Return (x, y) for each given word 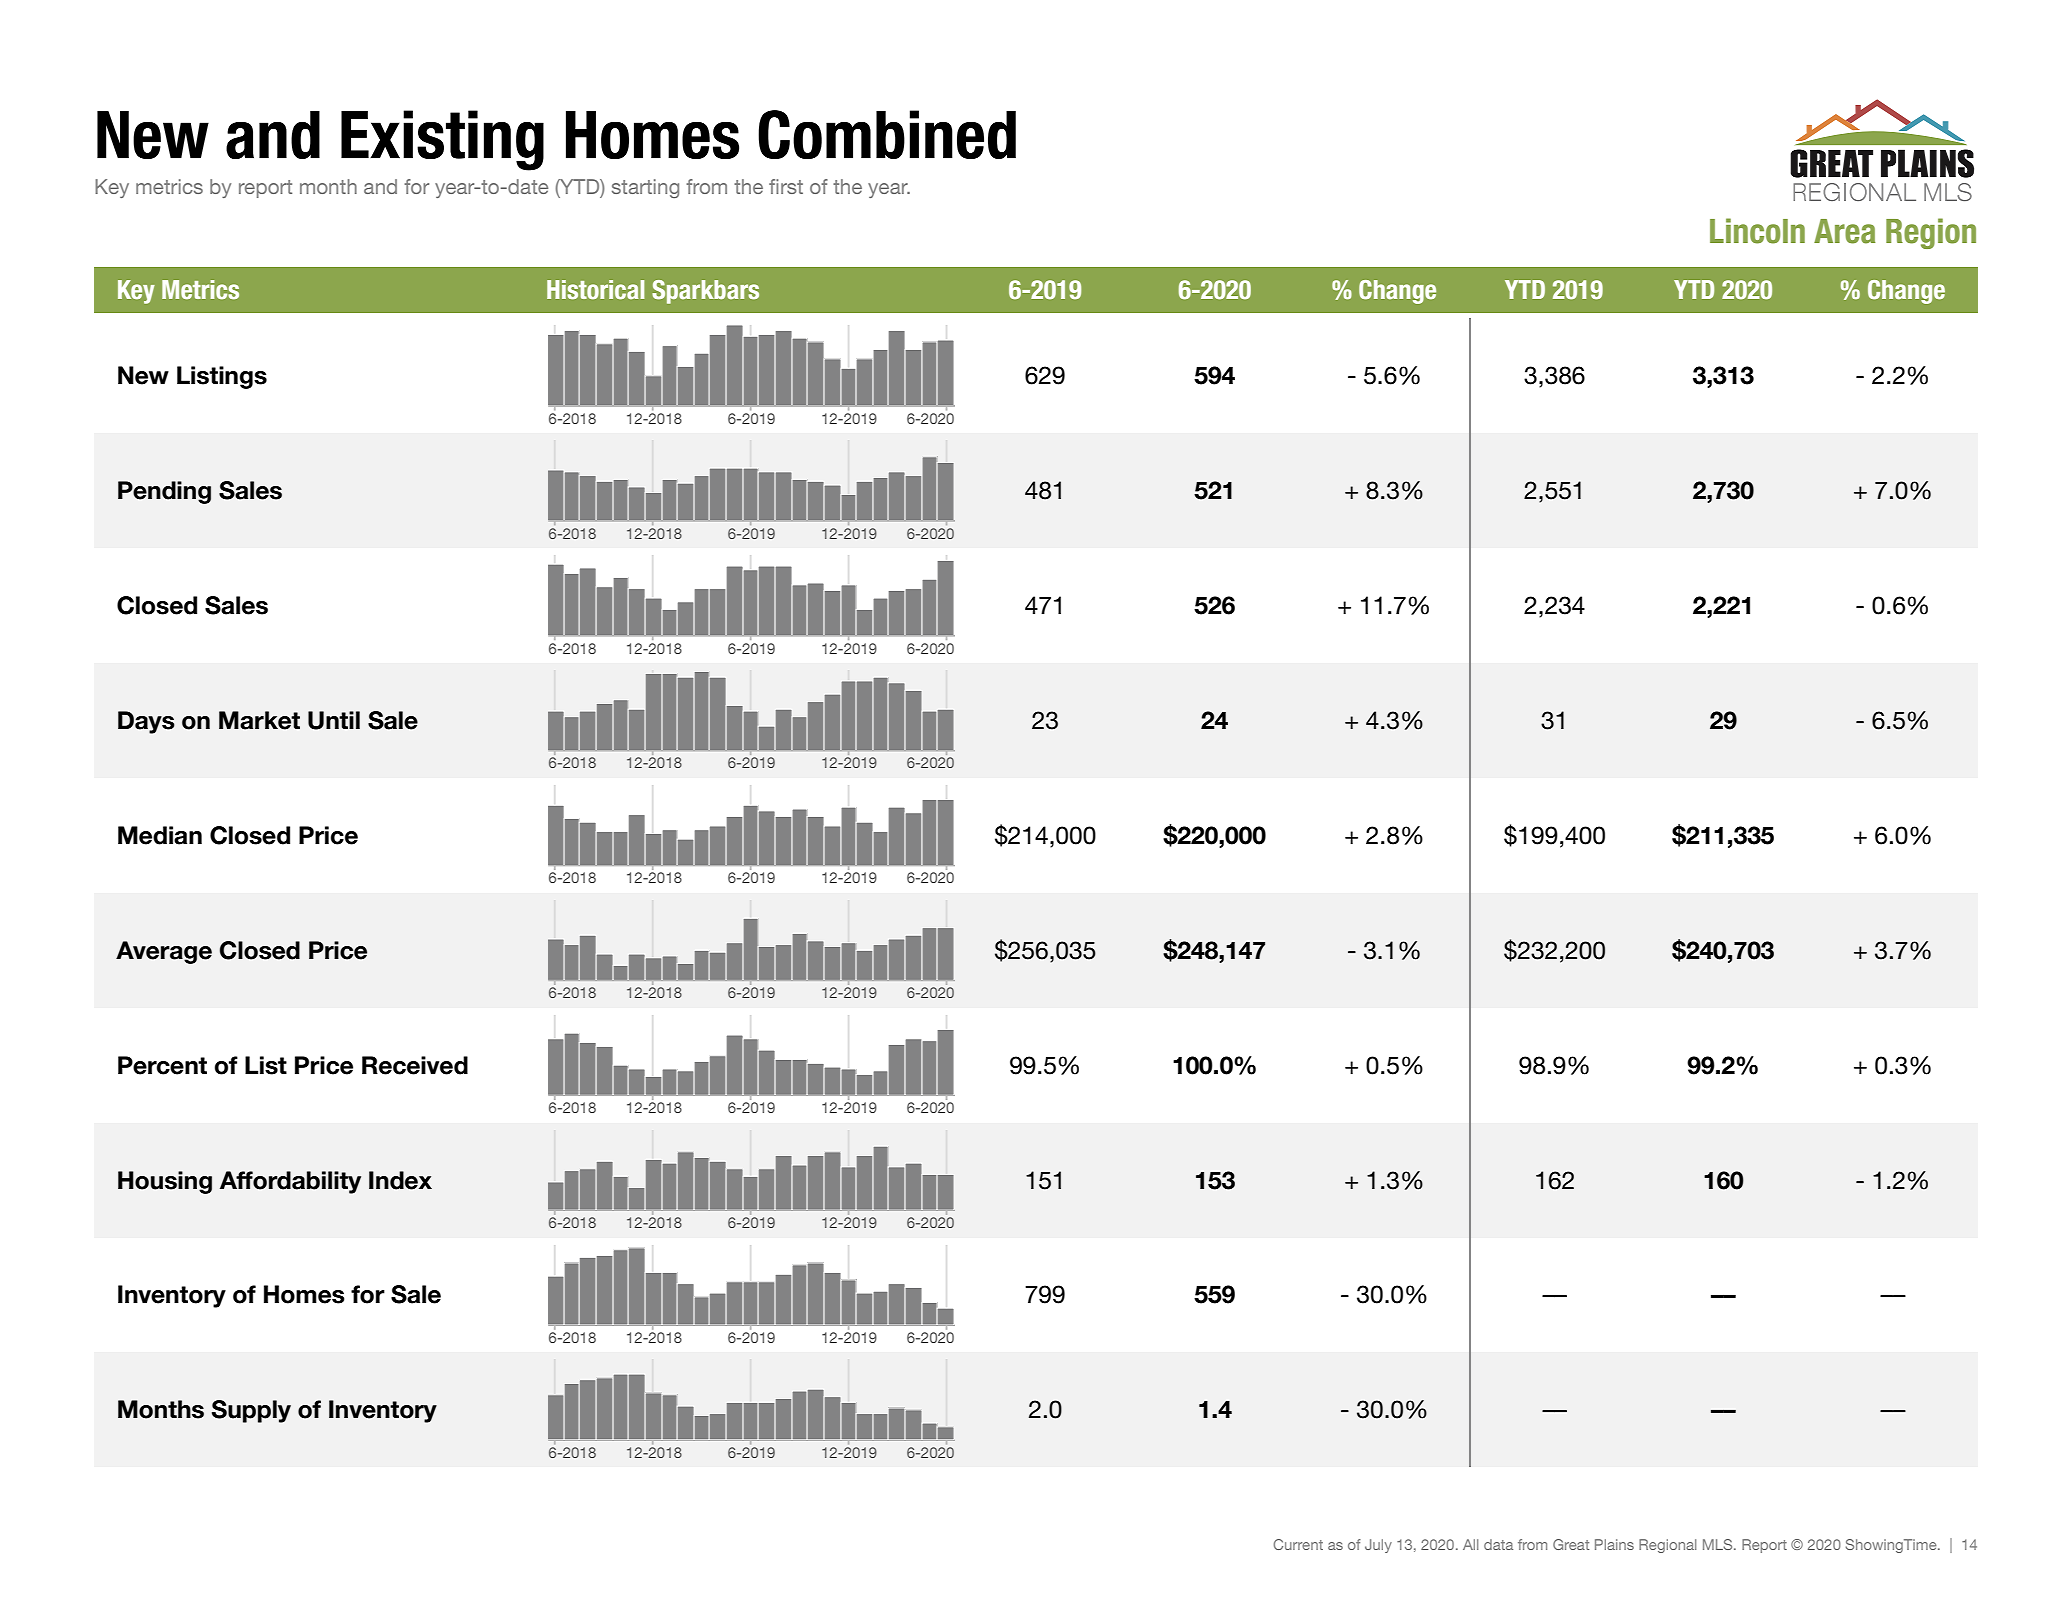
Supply (251, 1411)
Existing (442, 140)
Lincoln (1757, 231)
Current (1298, 1544)
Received (415, 1065)
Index (400, 1180)
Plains (1614, 1544)
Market (259, 720)
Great (1571, 1544)
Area (1844, 231)
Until (334, 720)
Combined (887, 134)
